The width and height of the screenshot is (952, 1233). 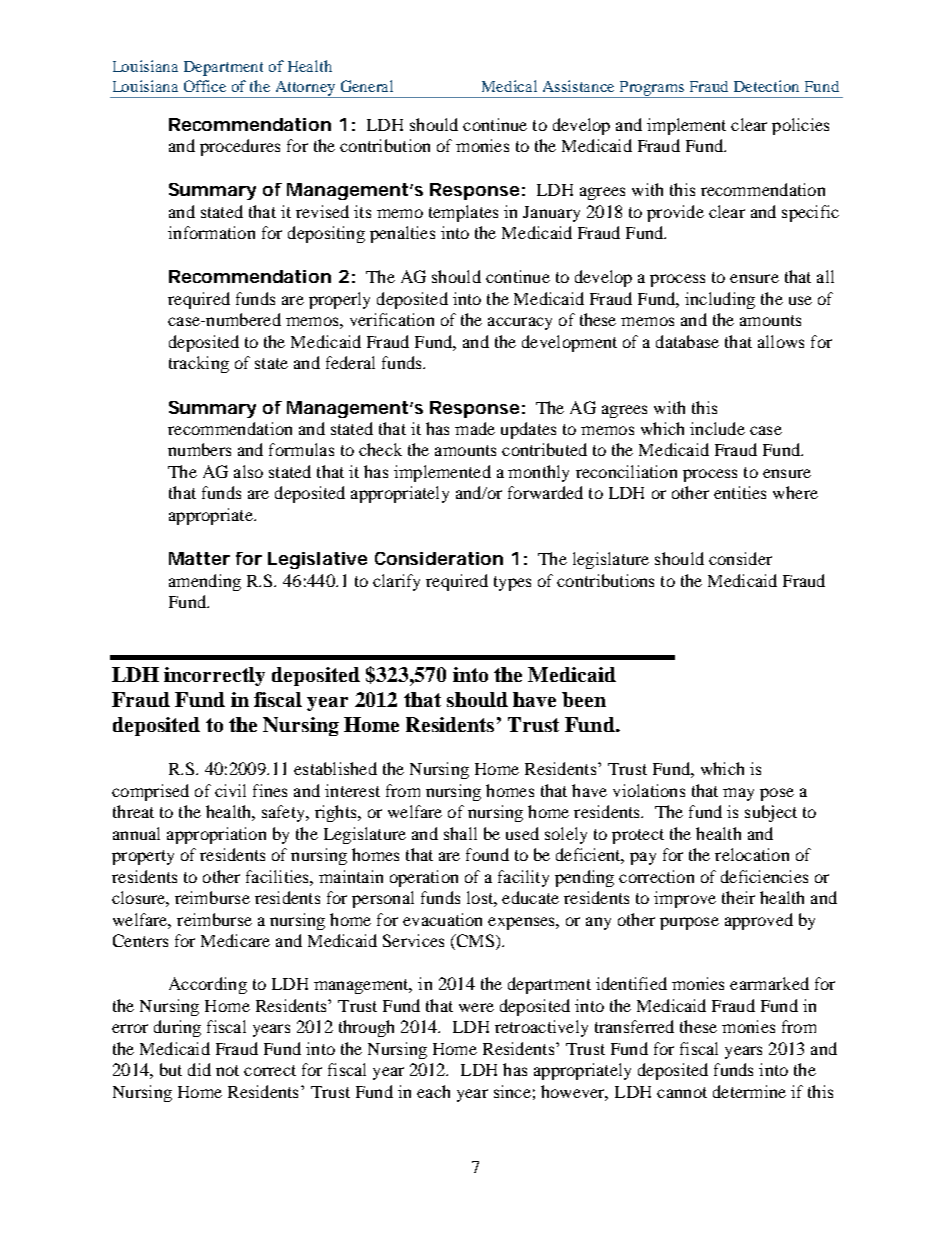 I want to click on each, so click(x=433, y=1091).
